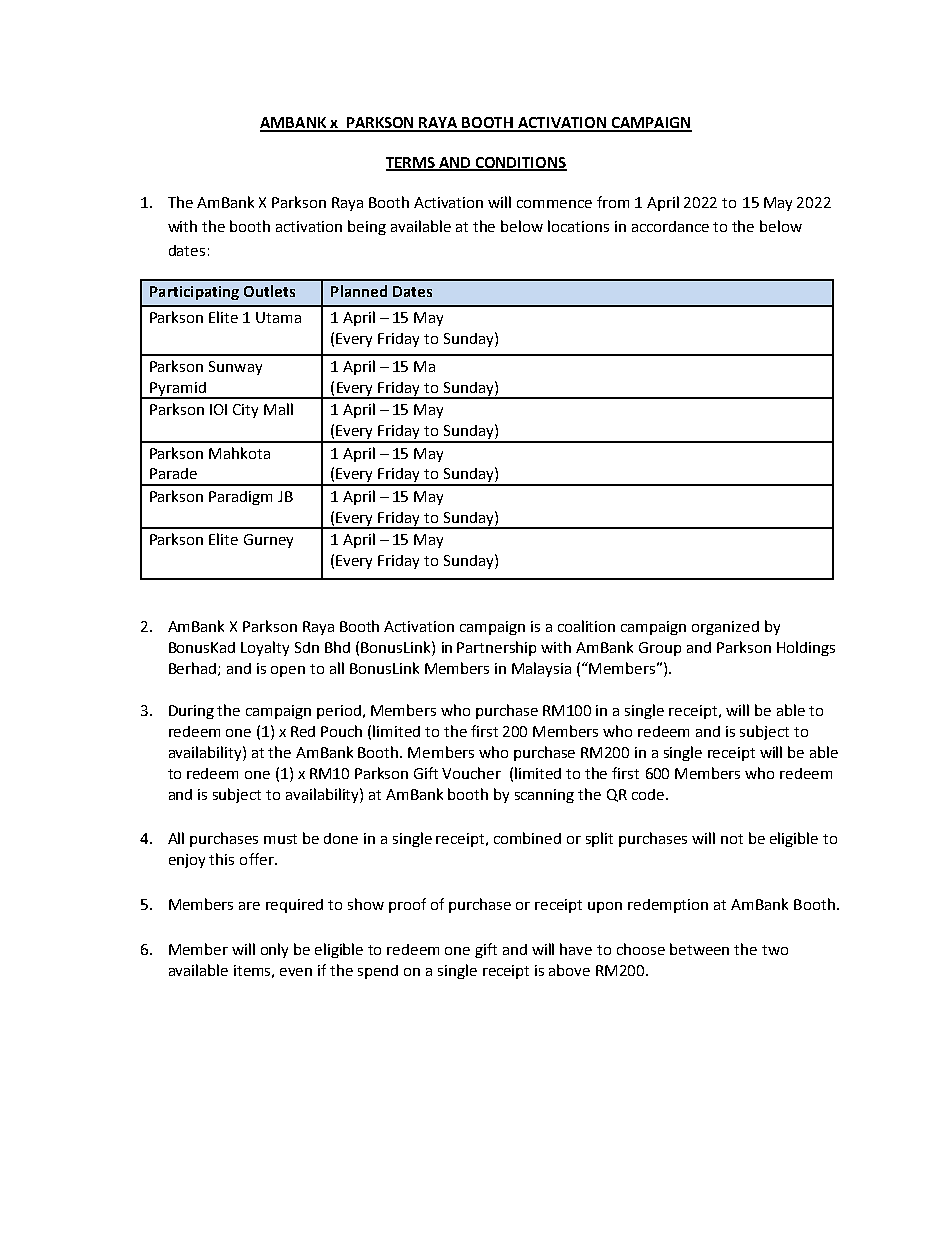 This screenshot has height=1233, width=952. Describe the element at coordinates (732, 839) in the screenshot. I see `not` at that location.
